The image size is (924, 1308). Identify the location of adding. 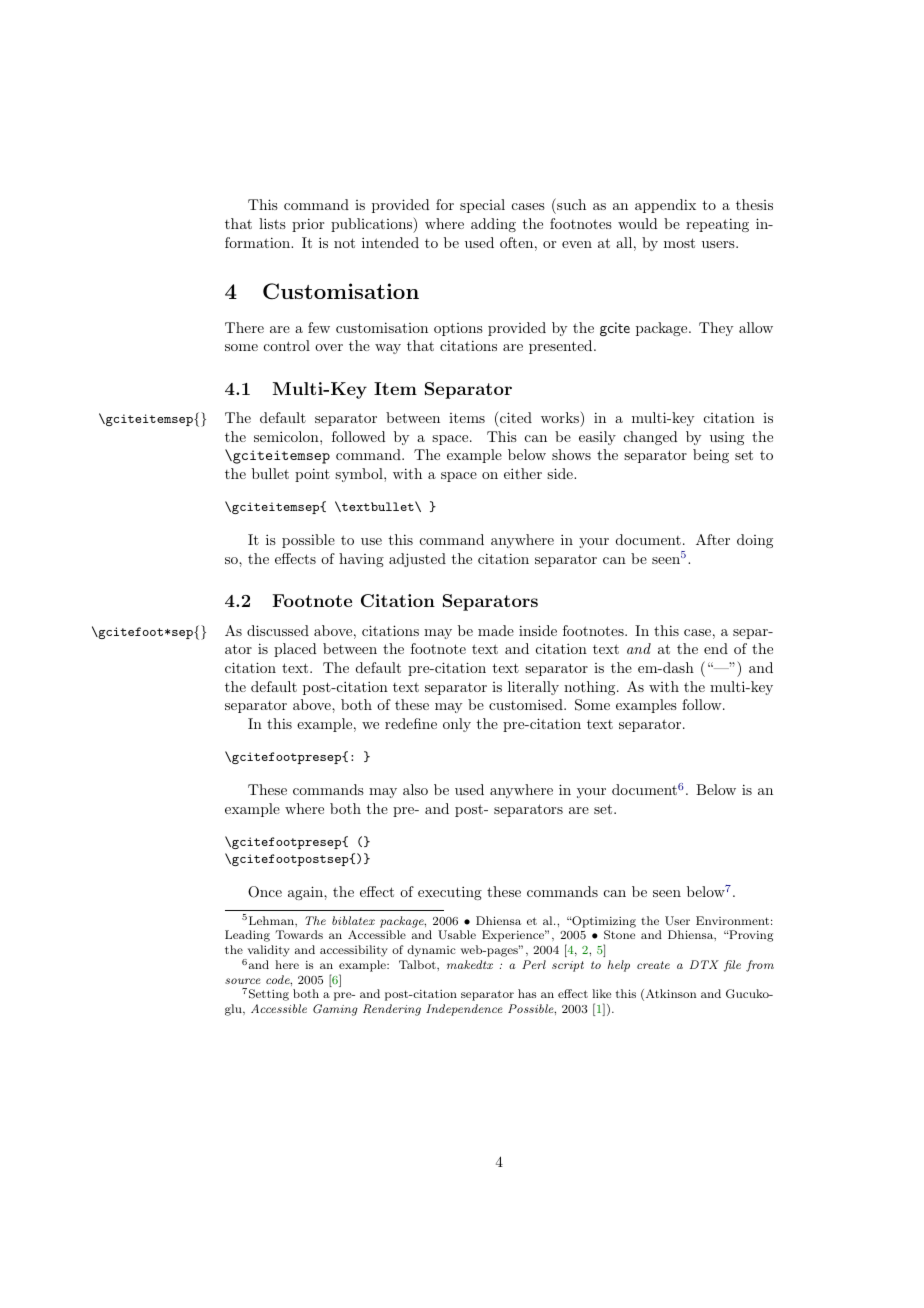
(493, 225).
